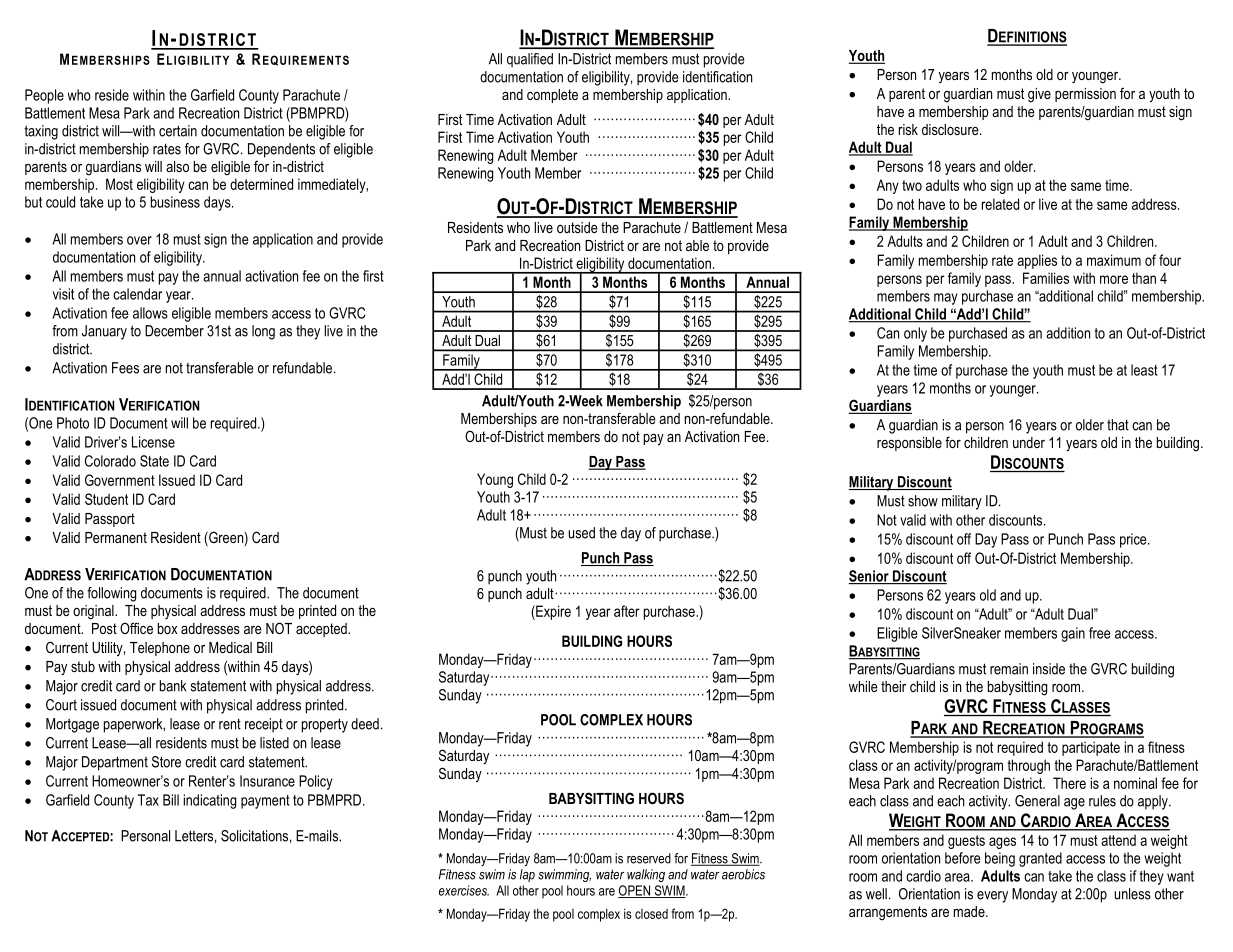 This screenshot has height=952, width=1233. What do you see at coordinates (552, 96) in the screenshot?
I see `complete` at bounding box center [552, 96].
